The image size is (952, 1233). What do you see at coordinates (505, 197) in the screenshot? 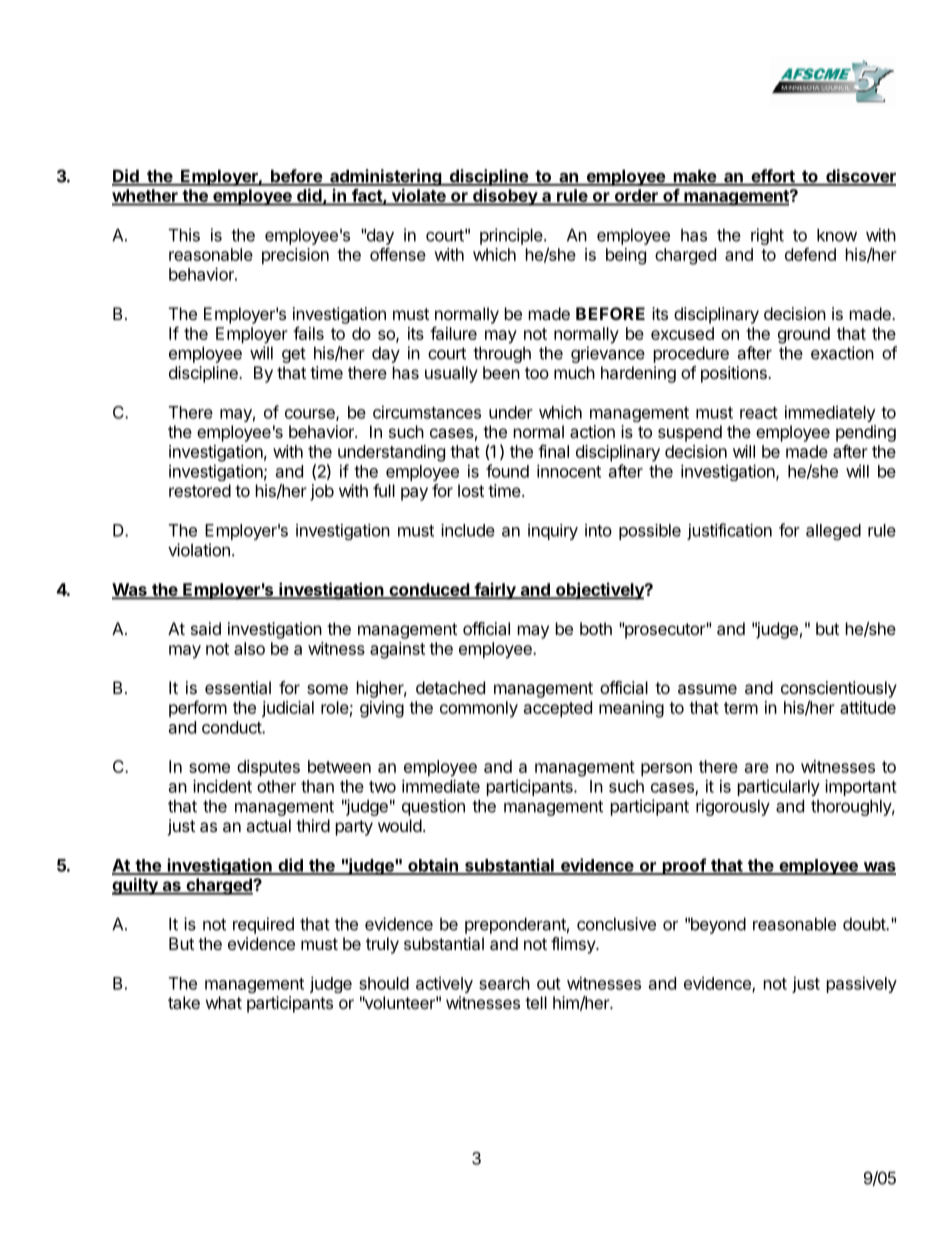
I see `disobey` at bounding box center [505, 197].
